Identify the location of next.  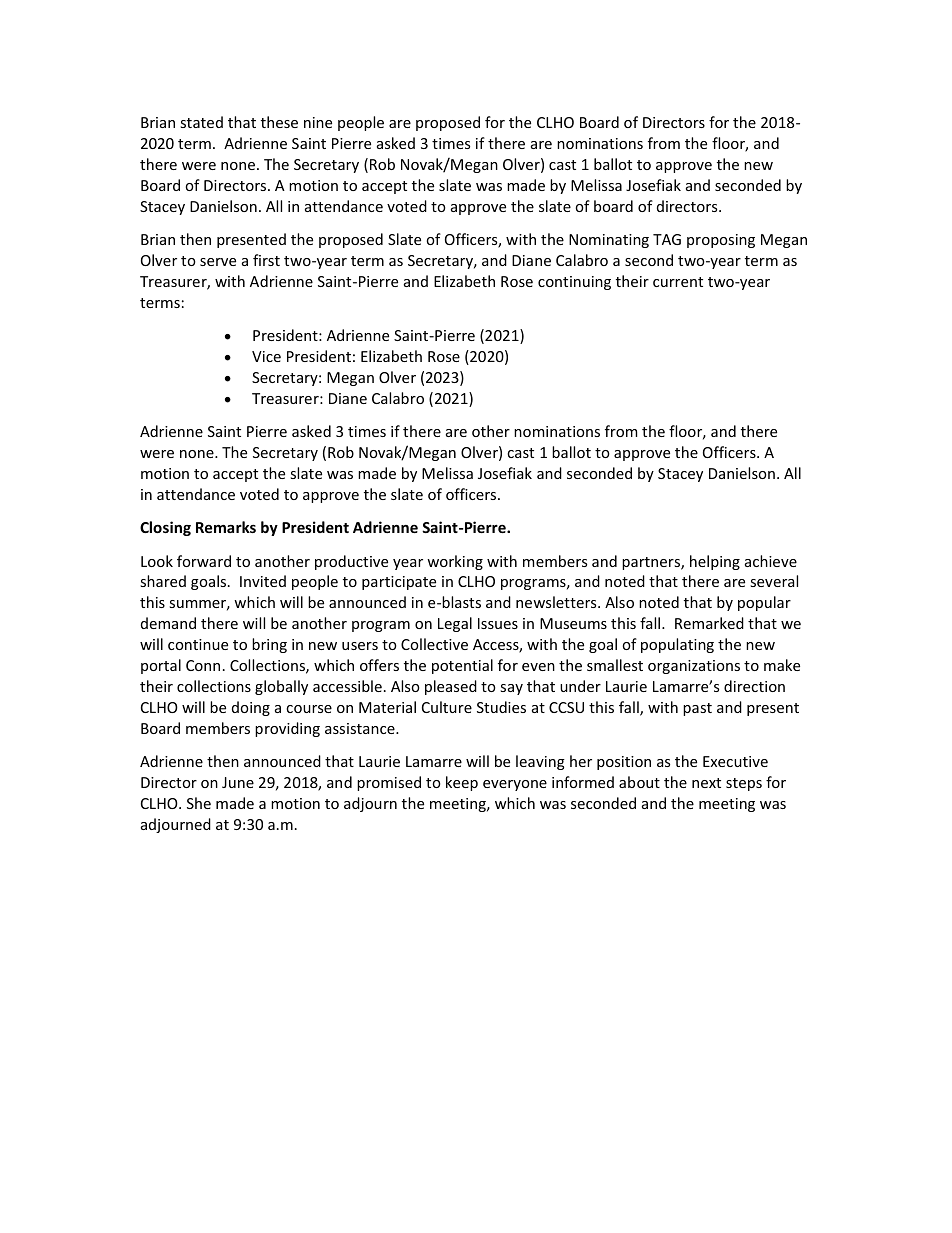
(706, 783).
